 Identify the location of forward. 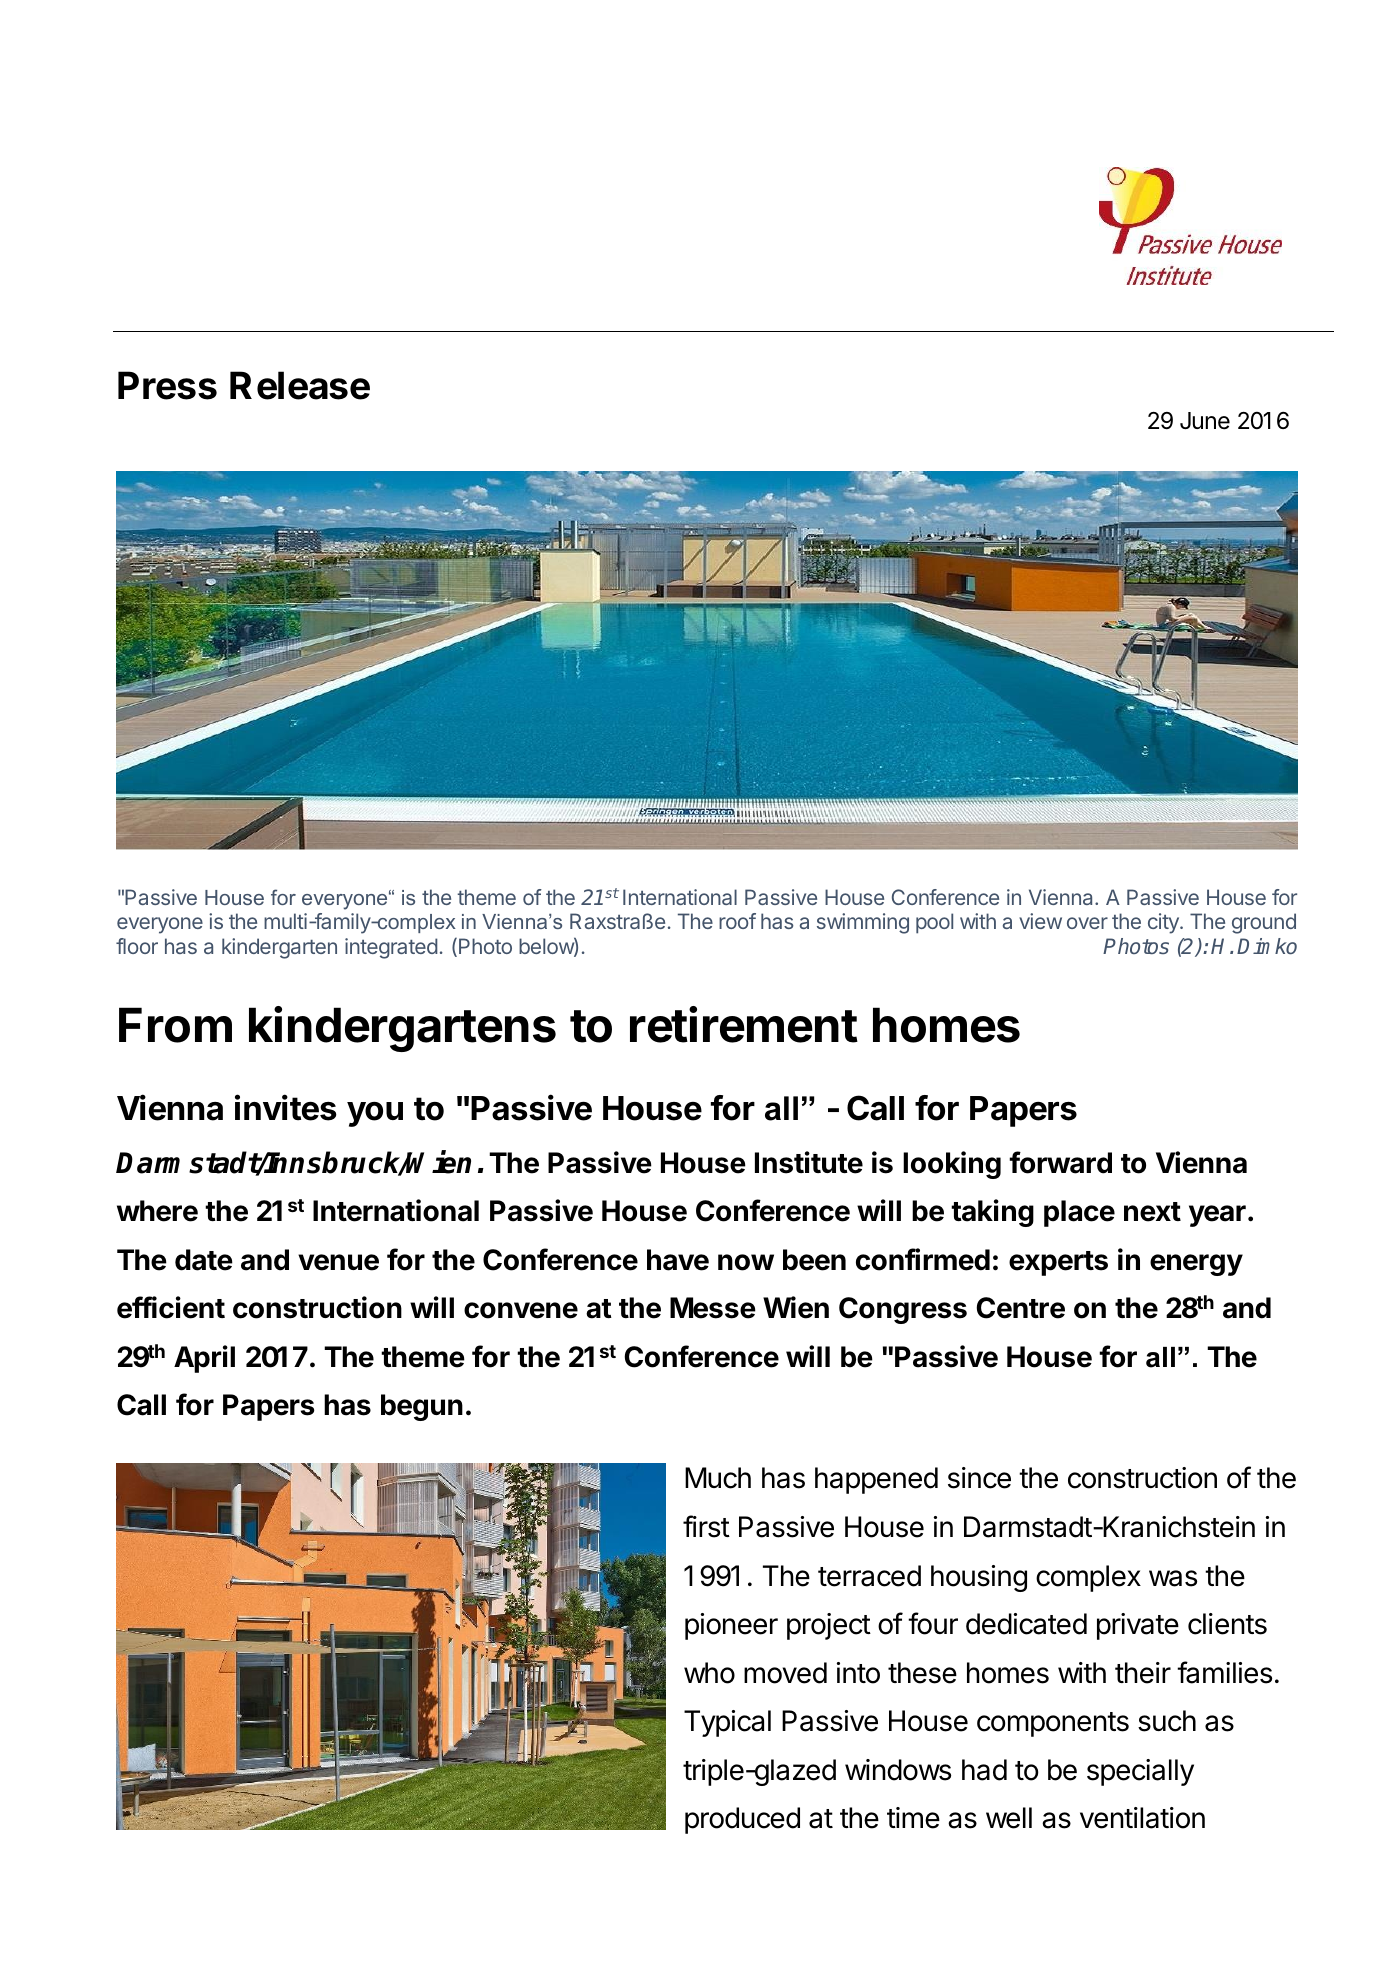
(1060, 1162).
